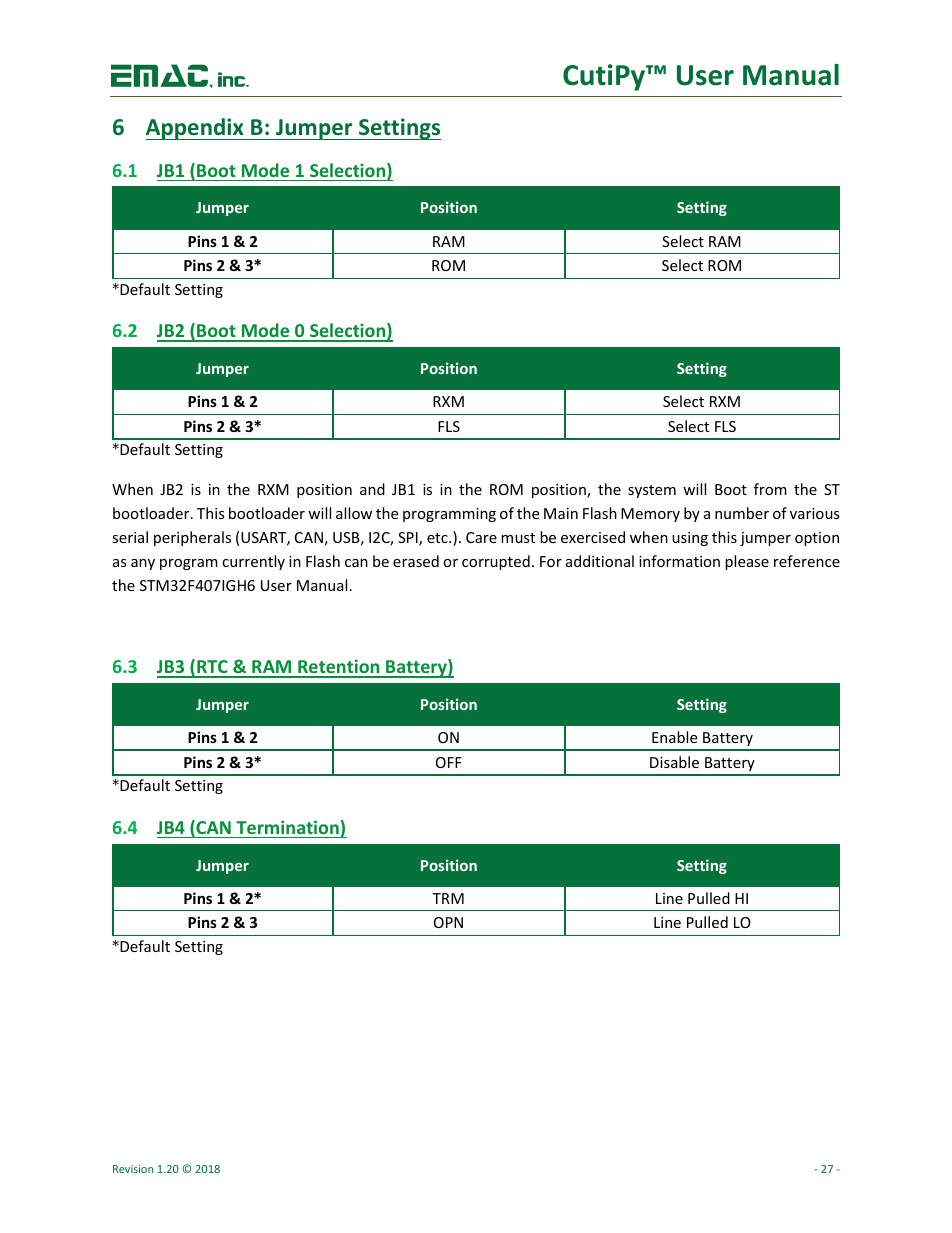 This document has width=952, height=1233. What do you see at coordinates (481, 537) in the document?
I see `Care` at bounding box center [481, 537].
